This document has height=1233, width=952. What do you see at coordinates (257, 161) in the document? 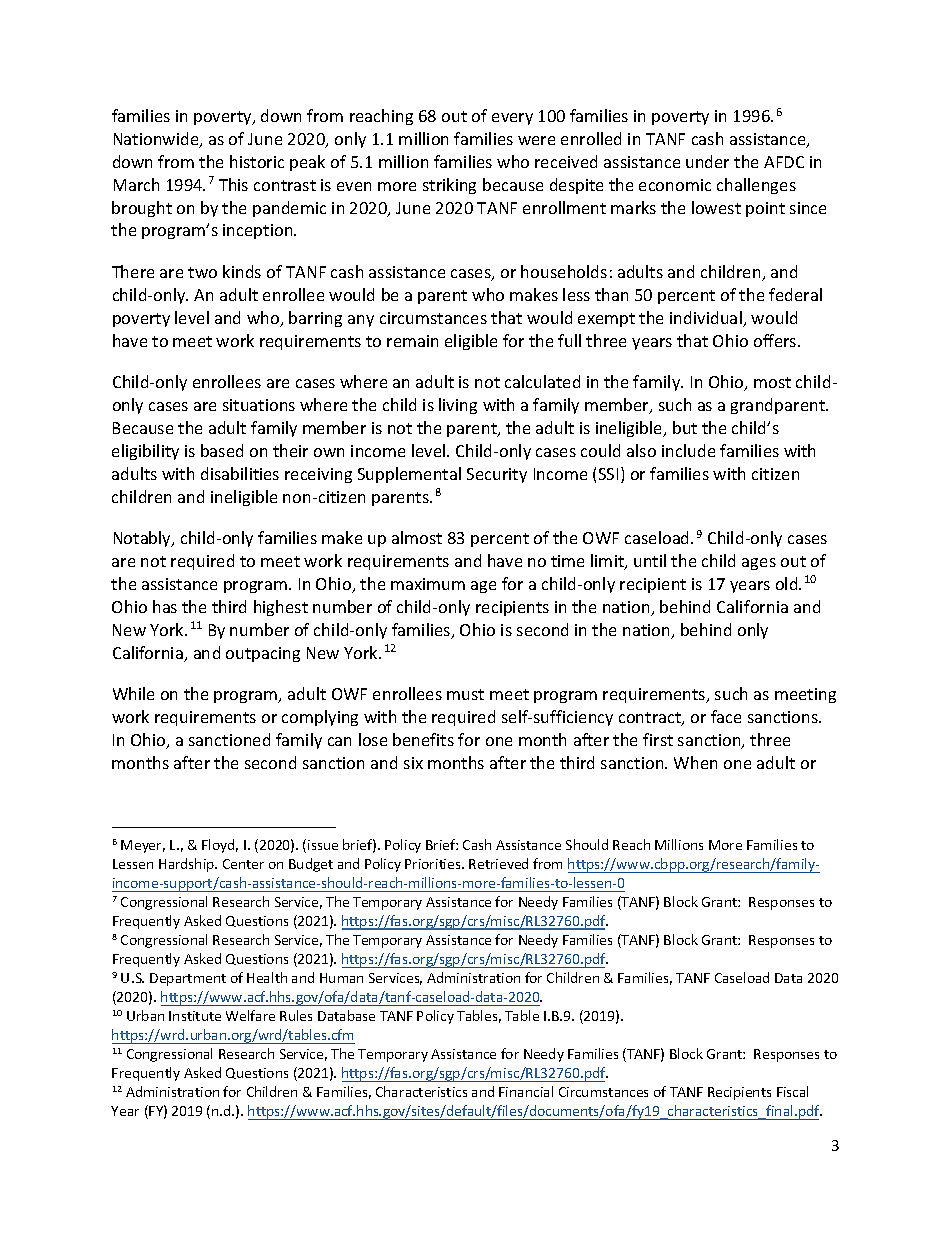
I see `historic` at bounding box center [257, 161].
